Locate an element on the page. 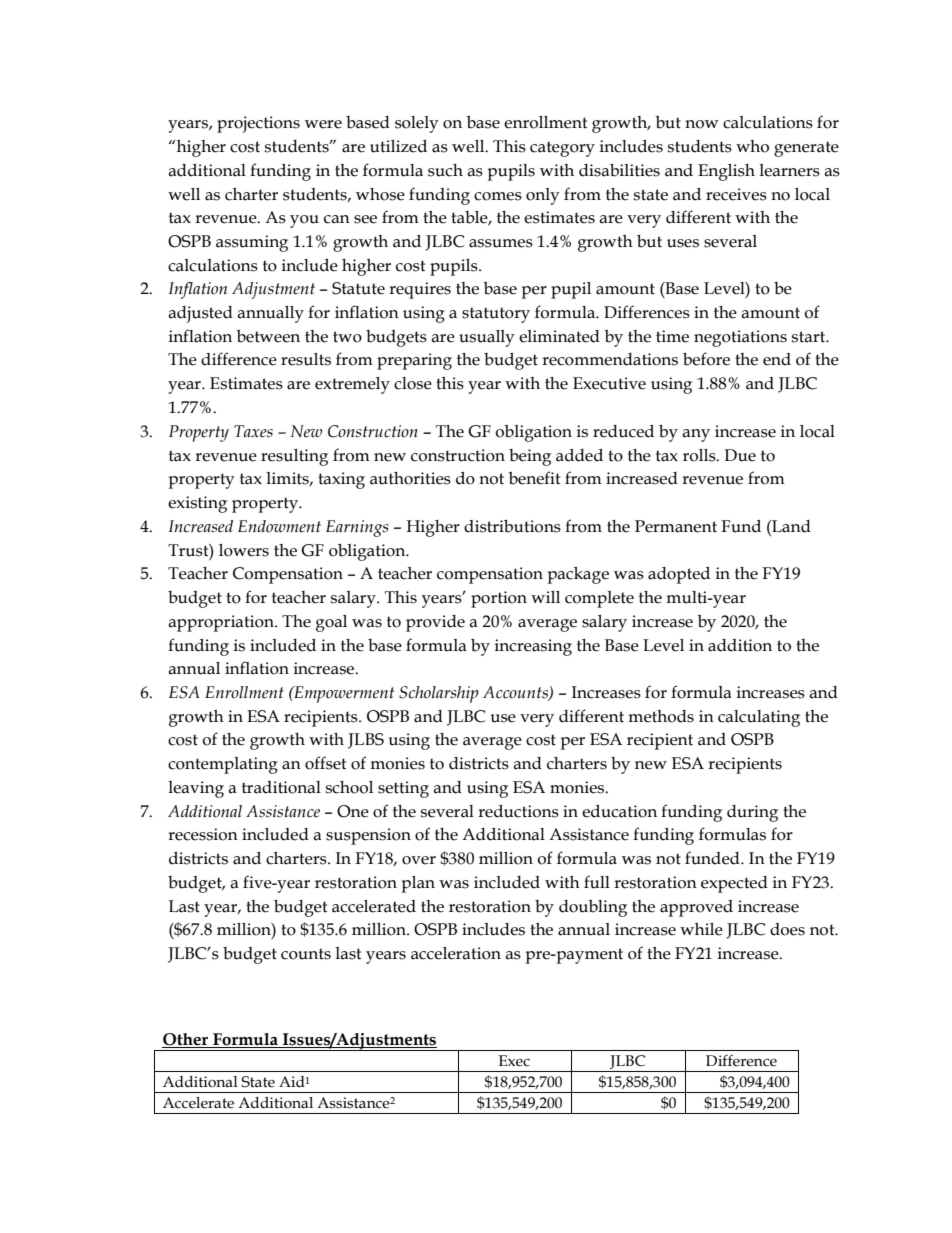  acceleration is located at coordinates (456, 953).
